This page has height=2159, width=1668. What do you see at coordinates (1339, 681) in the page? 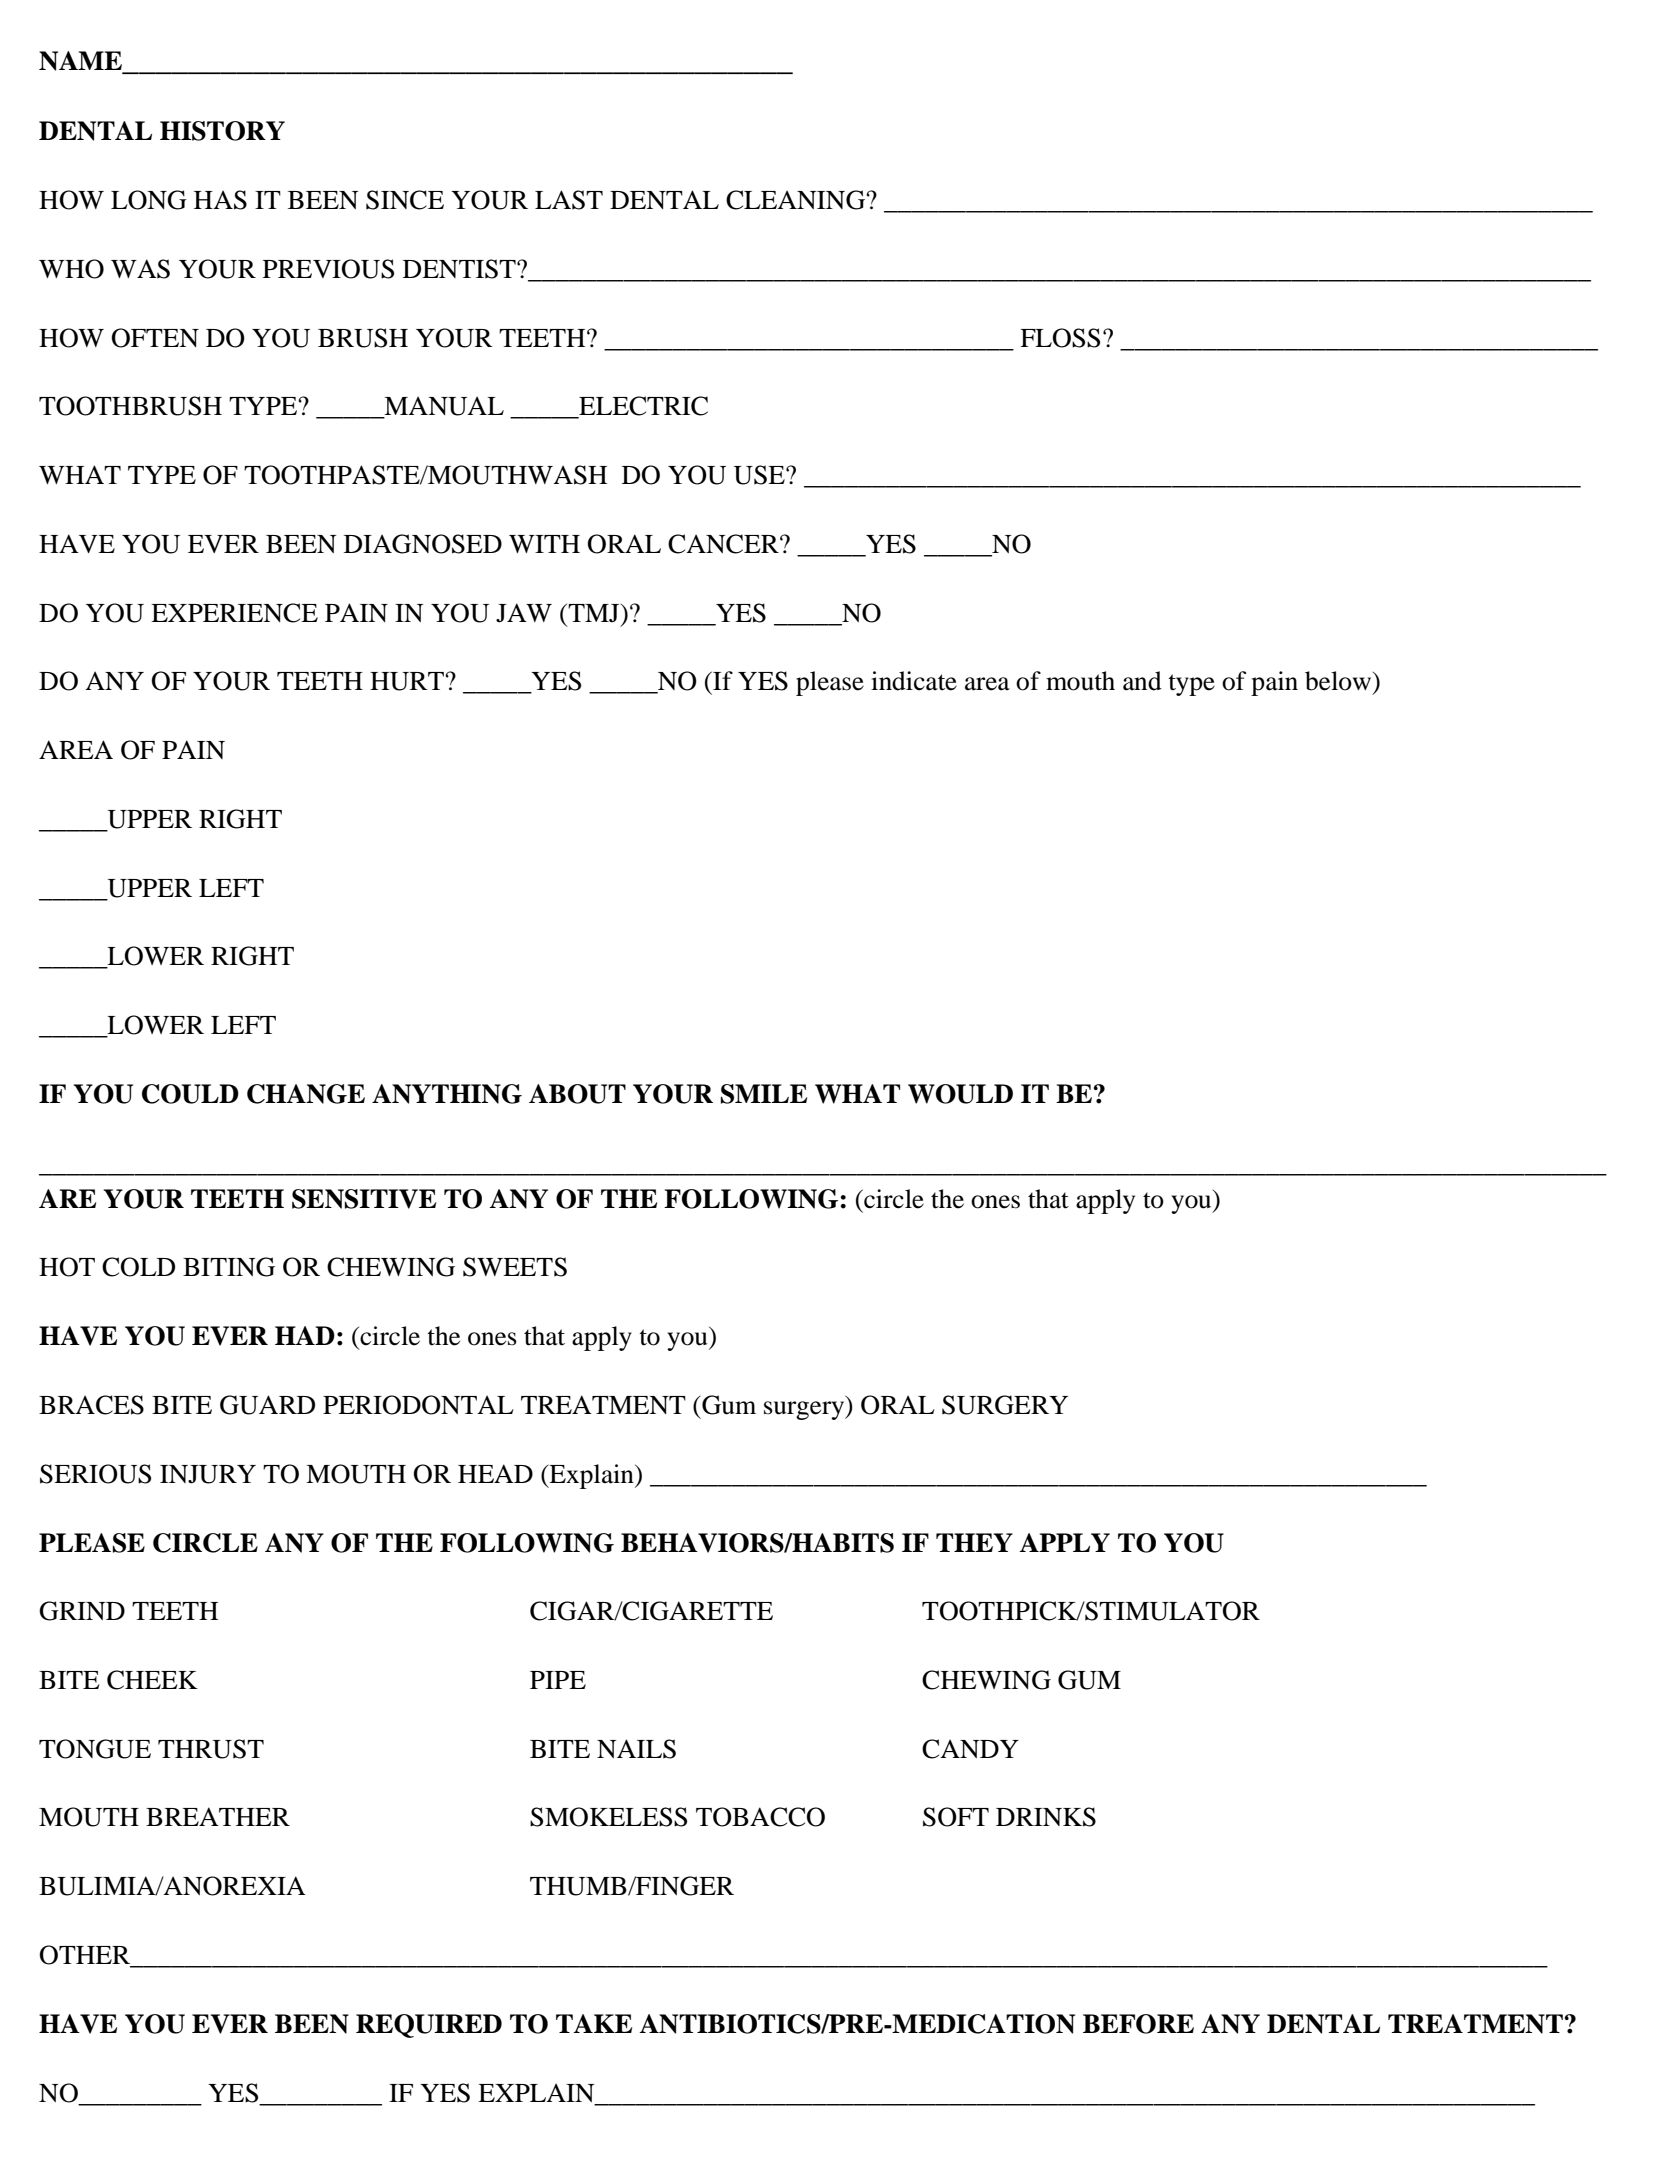
I see `below` at bounding box center [1339, 681].
